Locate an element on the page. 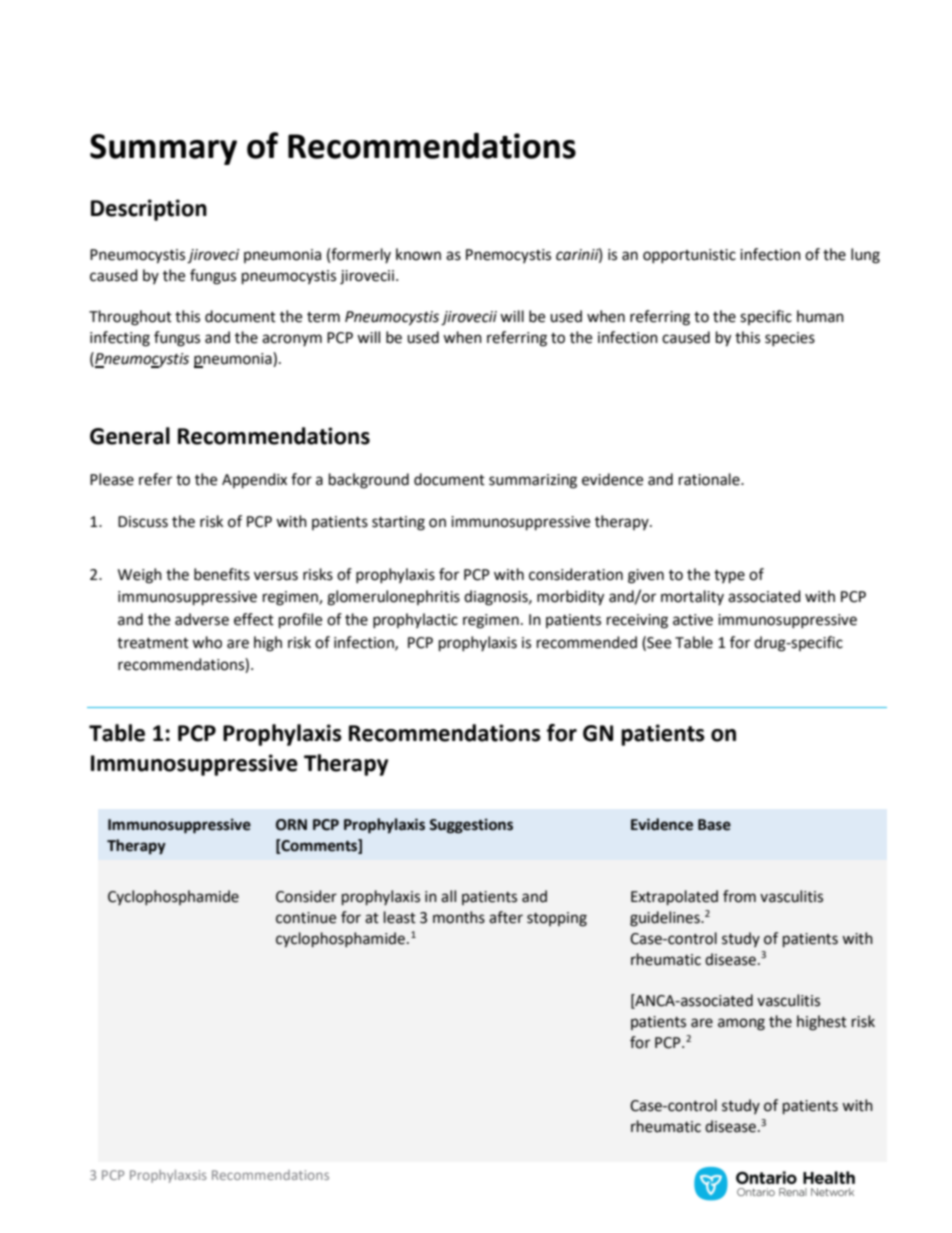  continue is located at coordinates (306, 918).
